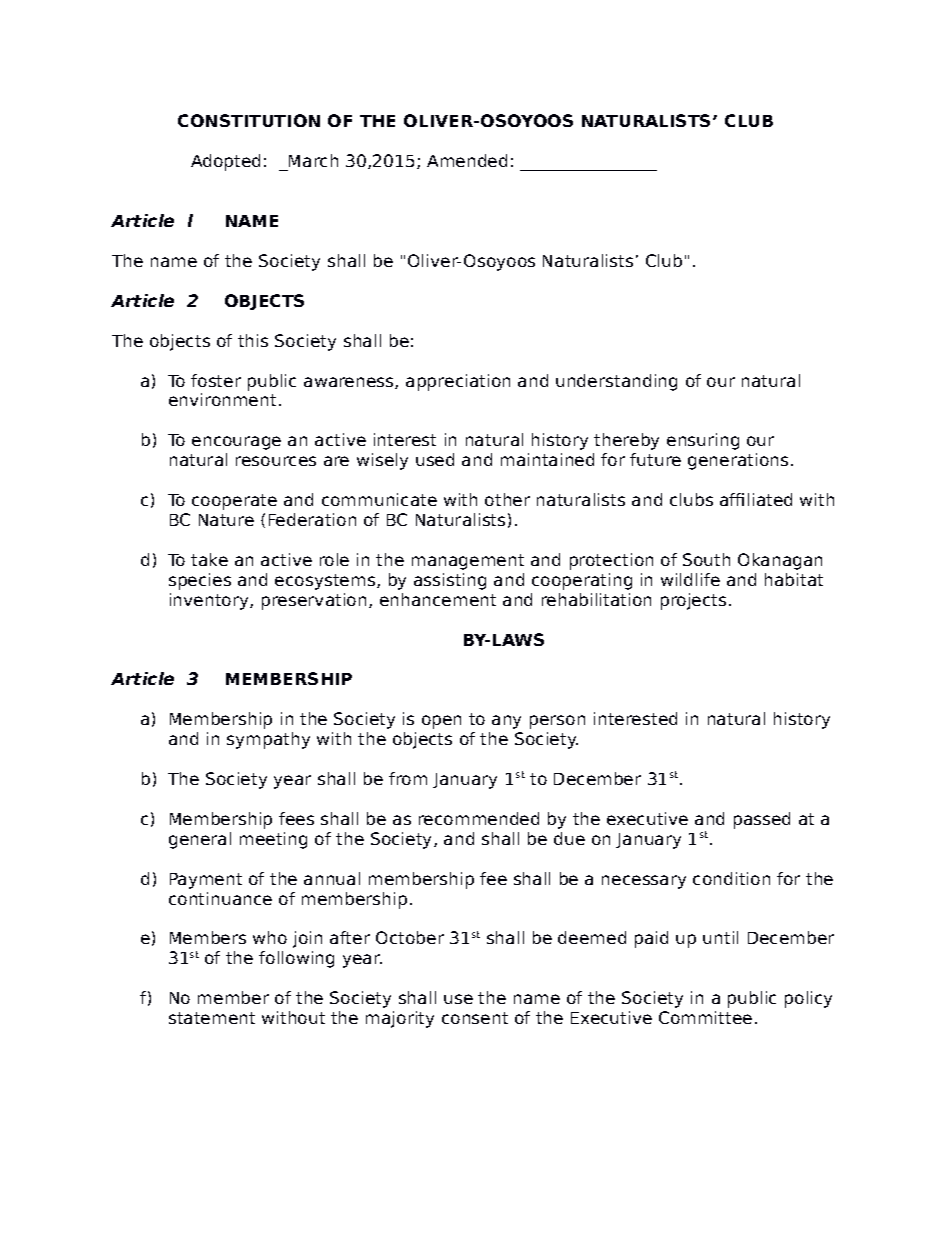 This document has height=1233, width=952. I want to click on CONSTITUTION, so click(249, 120).
